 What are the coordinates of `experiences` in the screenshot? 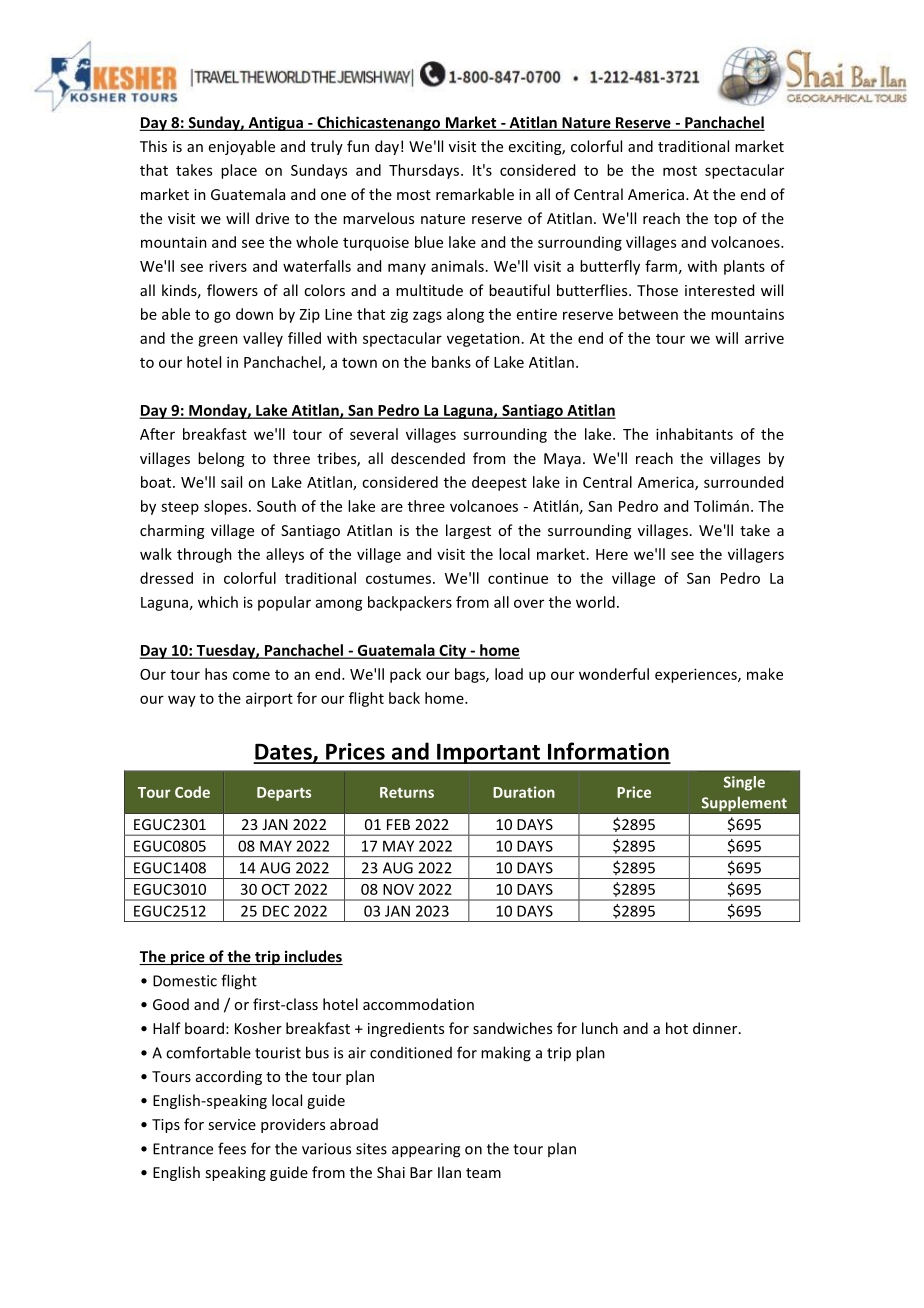 It's located at (697, 675).
